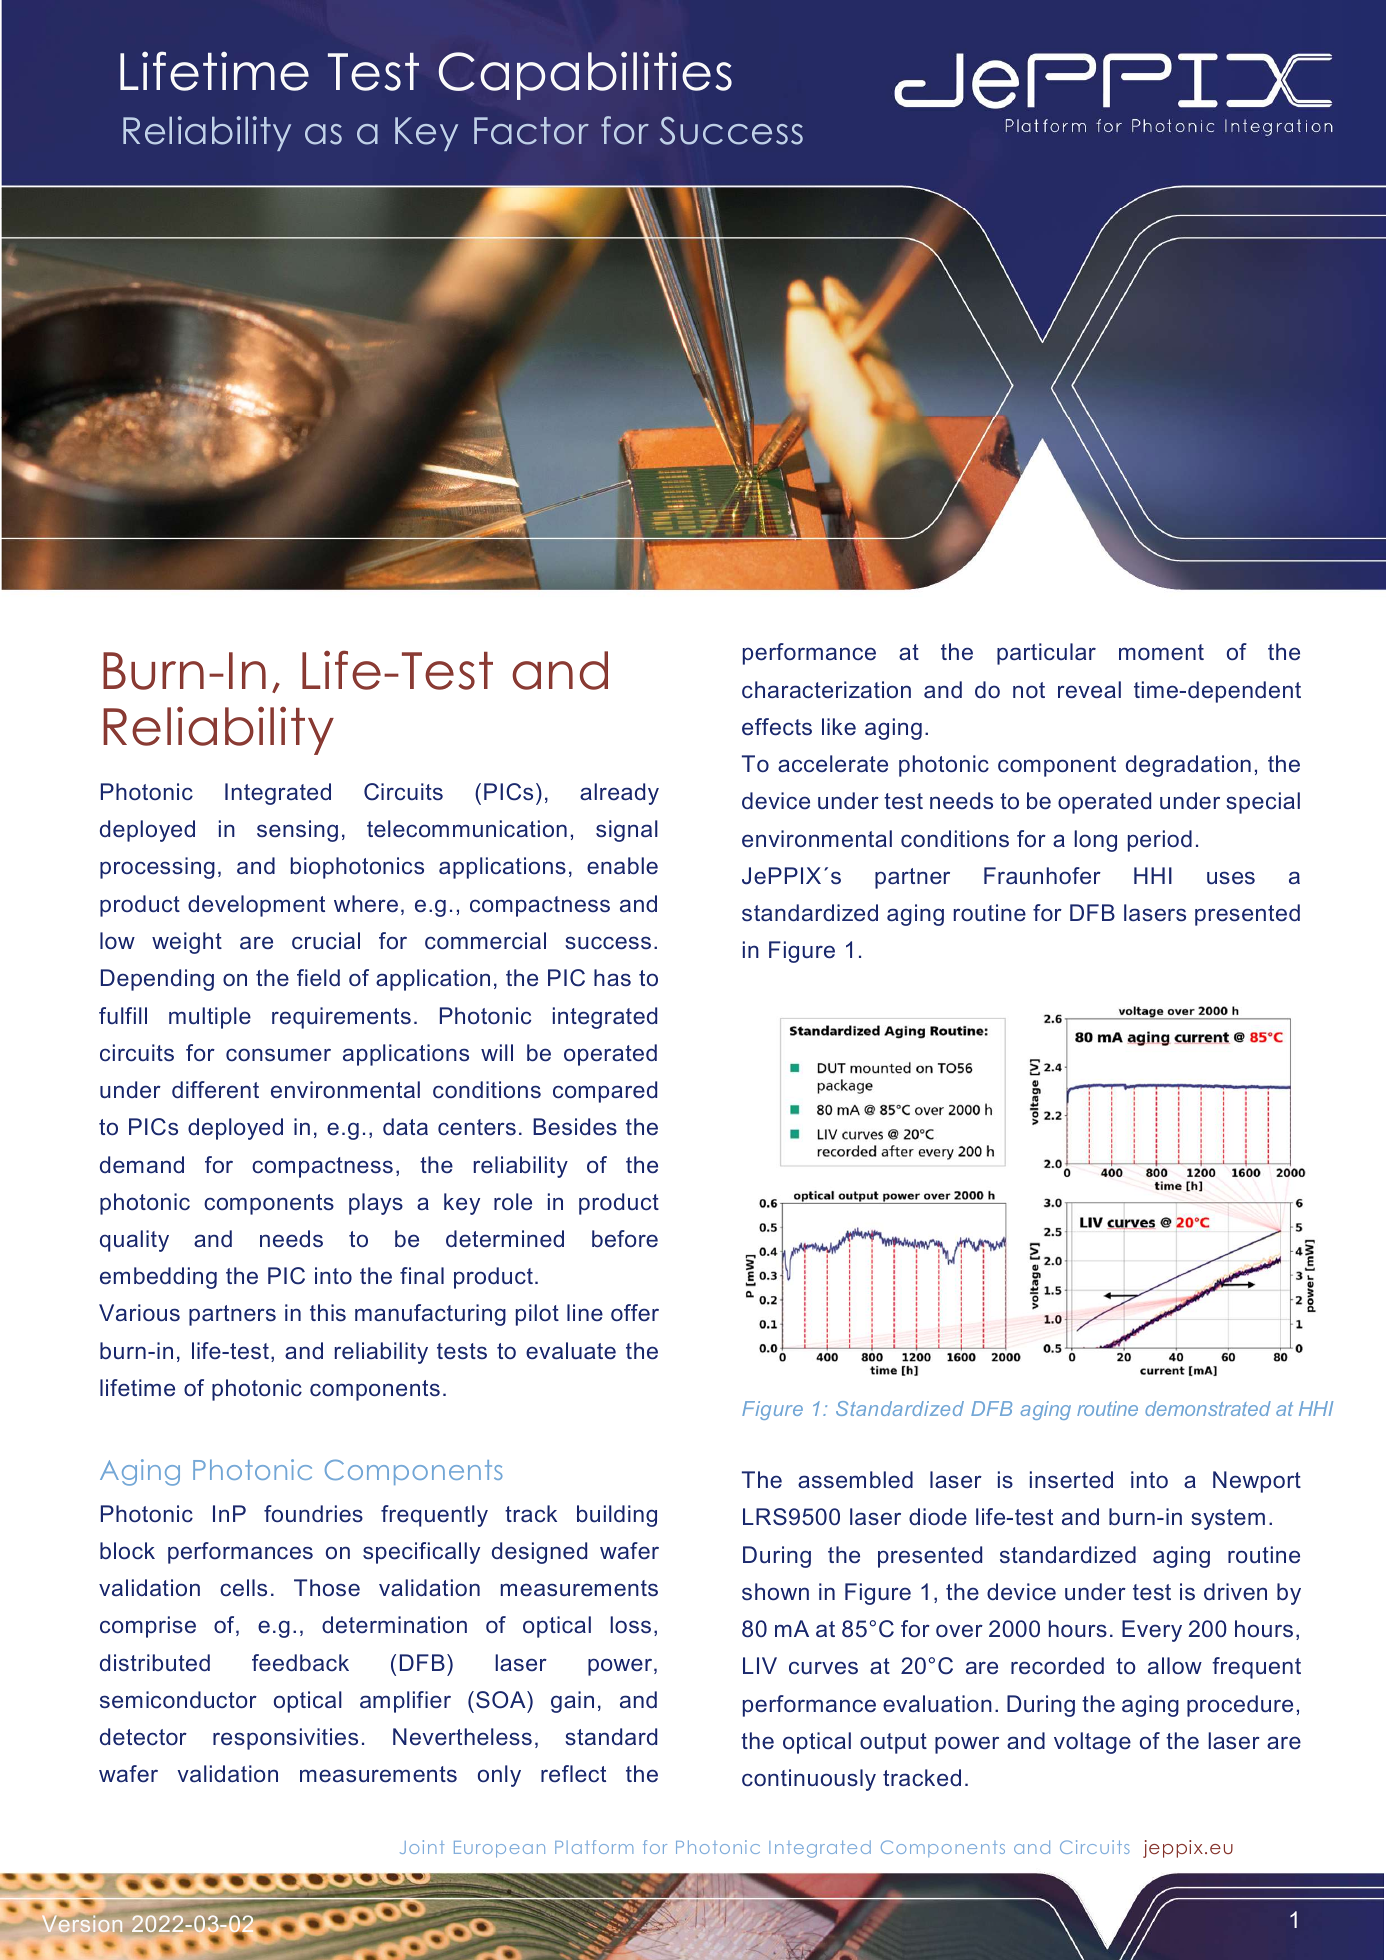  What do you see at coordinates (297, 831) in the page?
I see `sensing` at bounding box center [297, 831].
